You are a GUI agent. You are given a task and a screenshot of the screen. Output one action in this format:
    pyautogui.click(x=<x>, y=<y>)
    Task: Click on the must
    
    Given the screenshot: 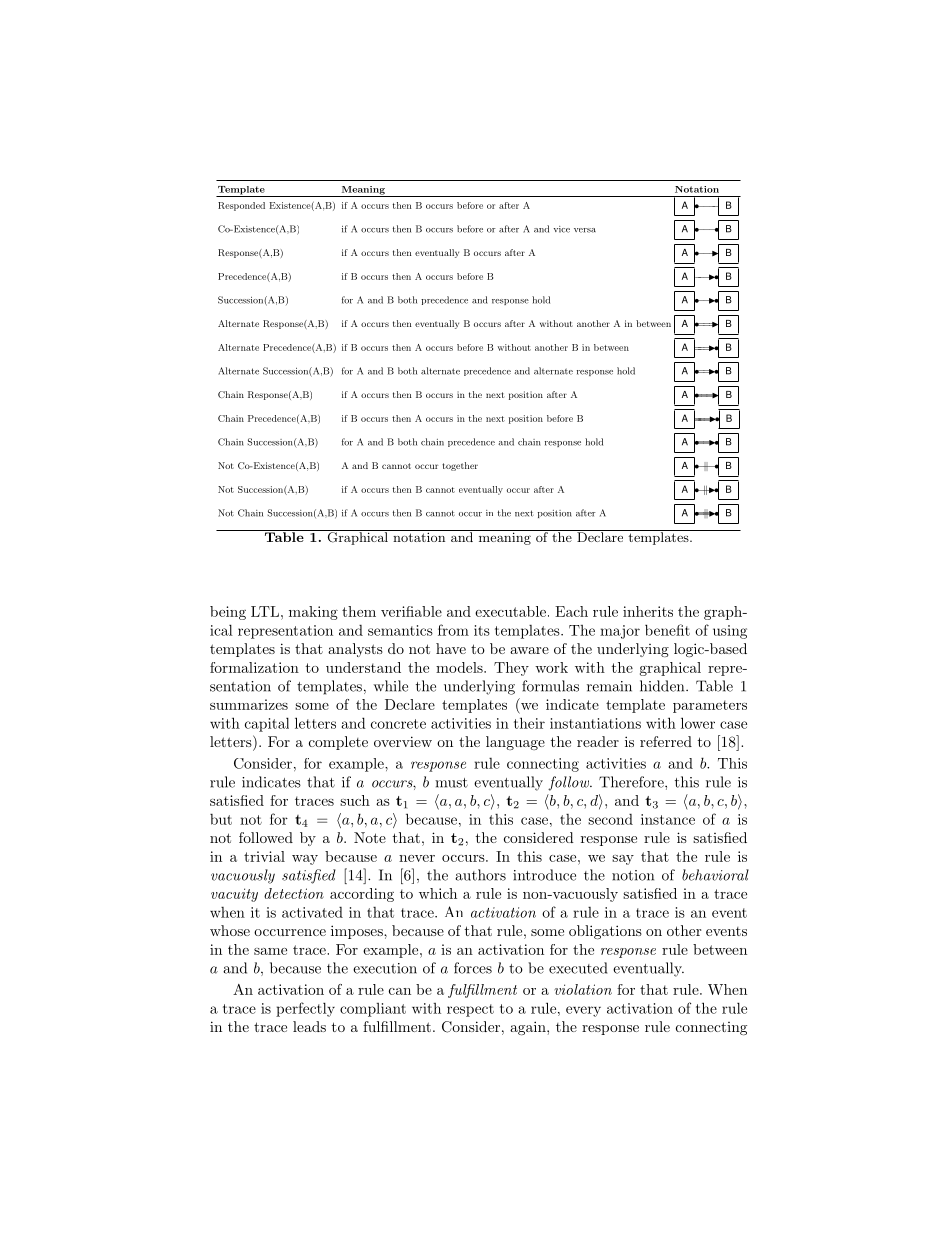 What is the action you would take?
    pyautogui.click(x=451, y=783)
